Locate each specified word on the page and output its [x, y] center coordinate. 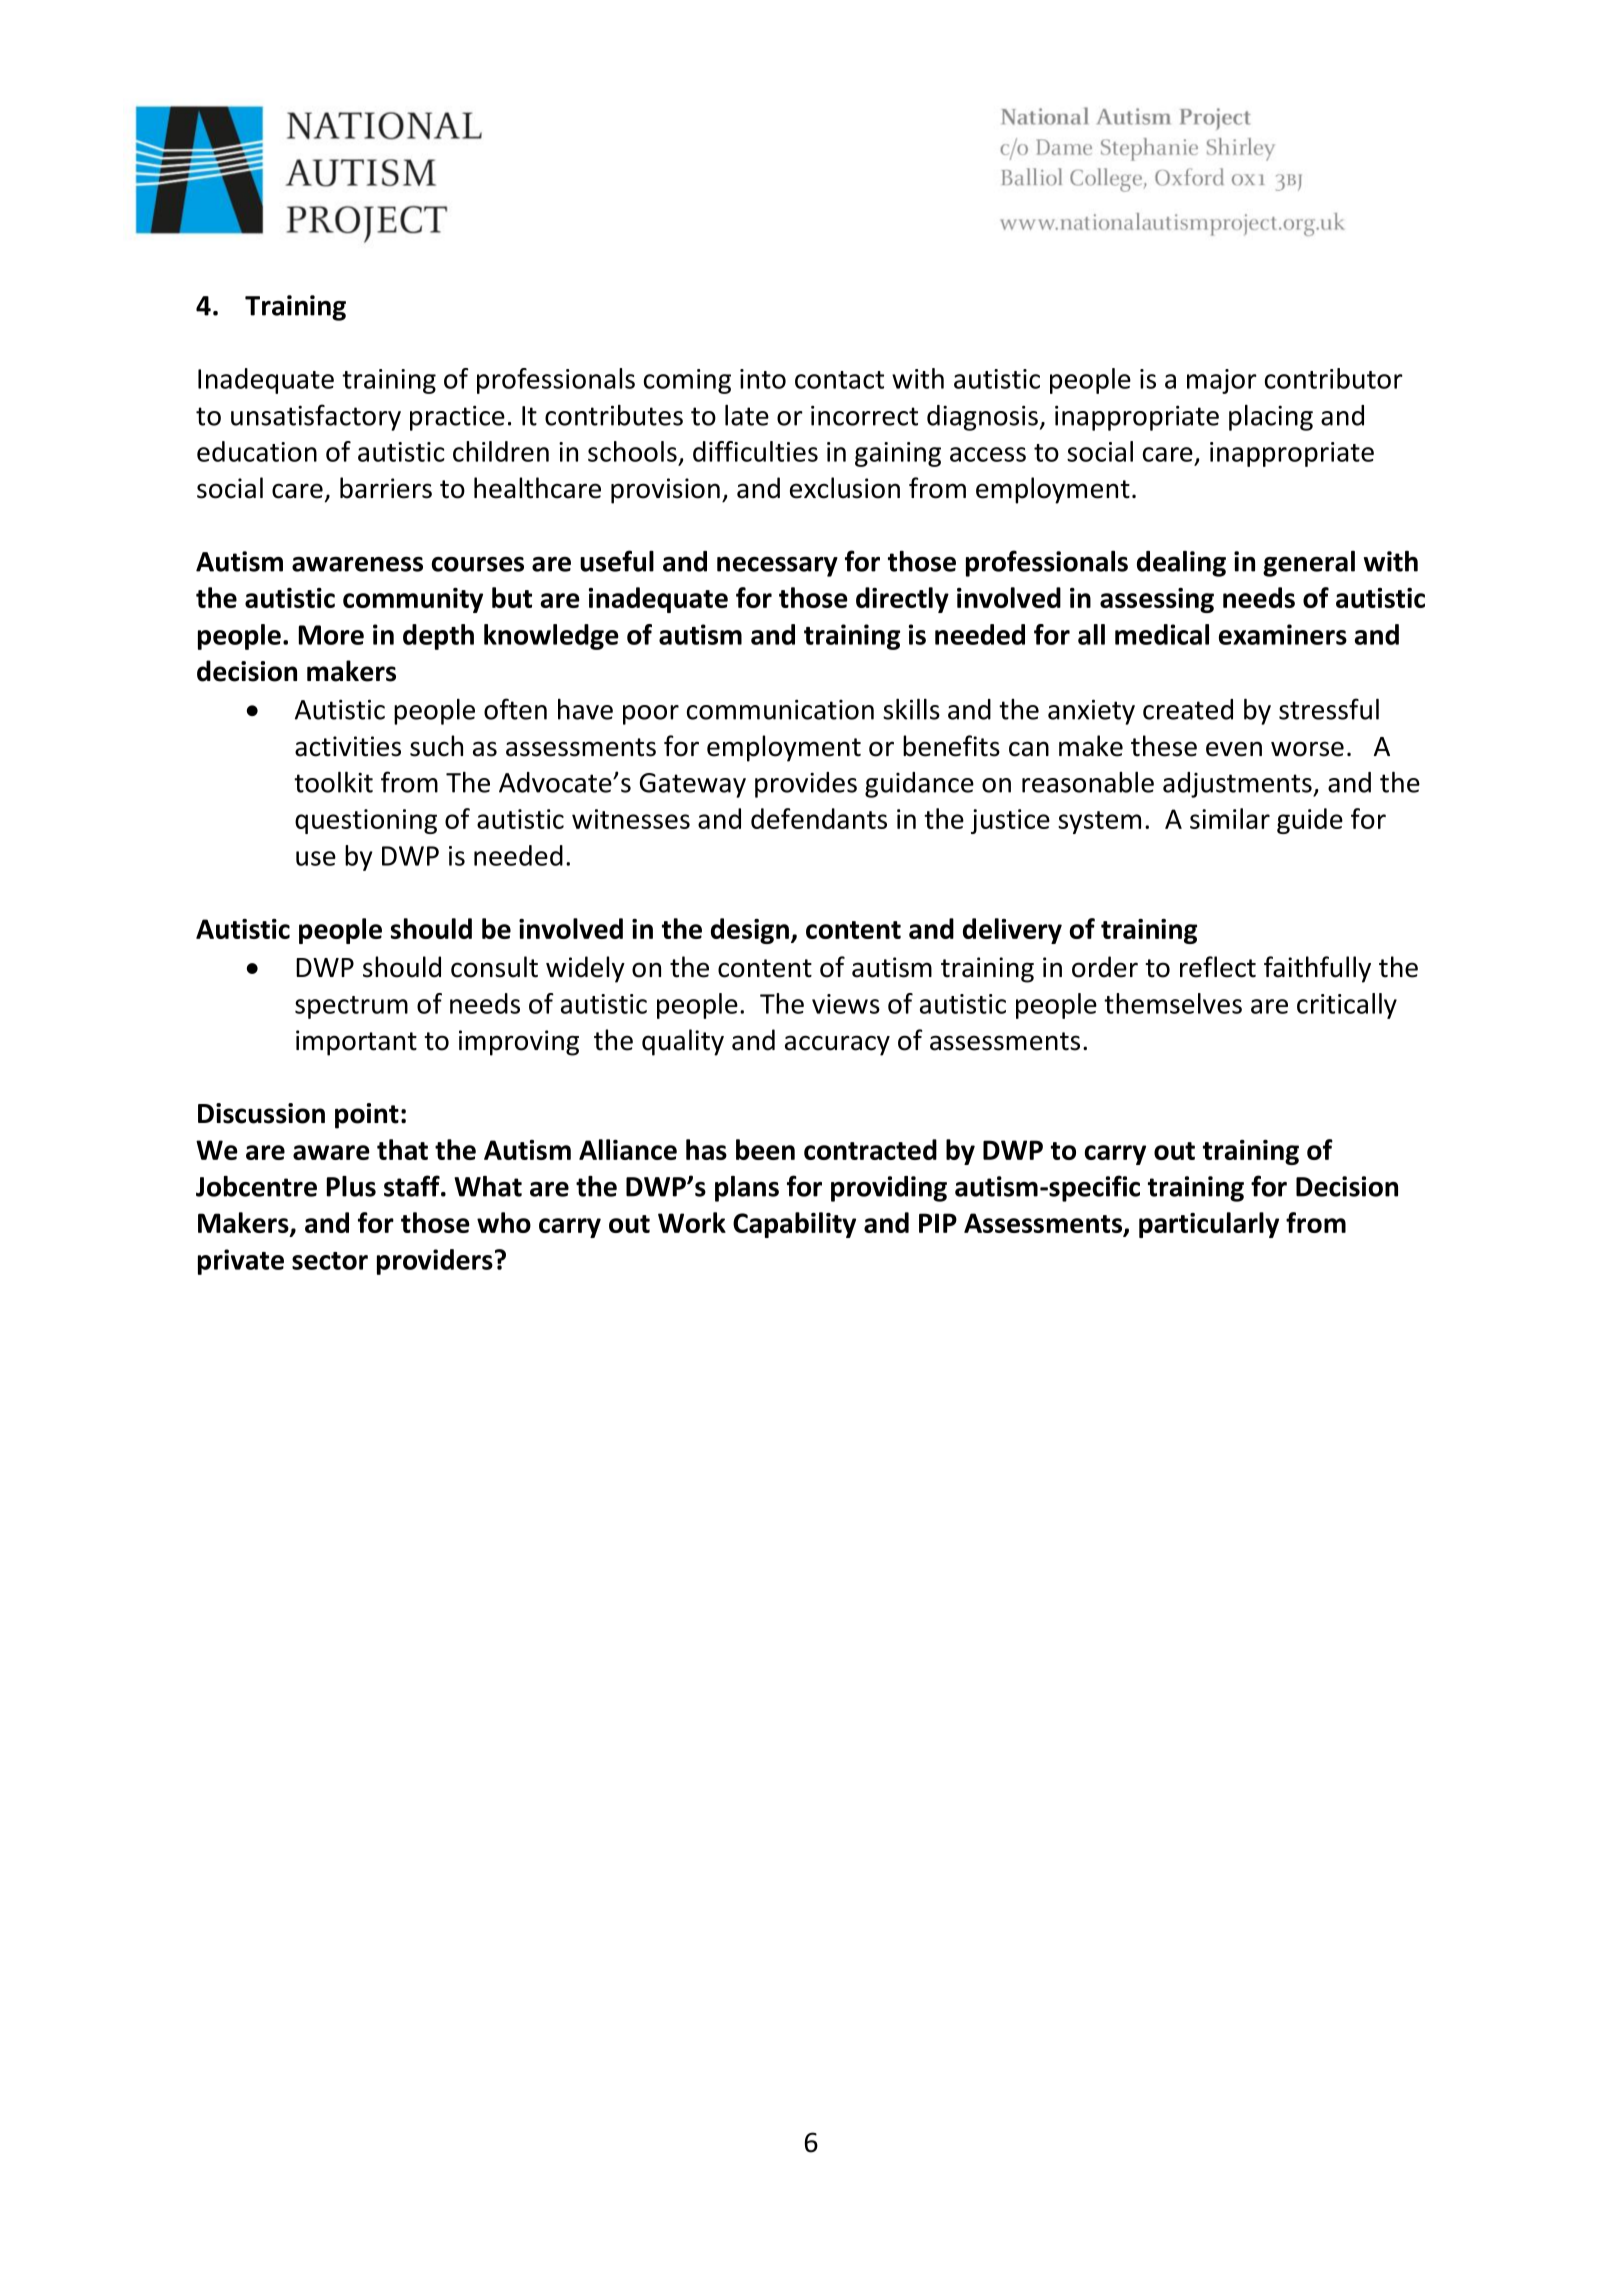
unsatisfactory [316, 417]
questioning [366, 821]
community [413, 600]
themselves [1173, 1003]
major [1222, 381]
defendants [819, 818]
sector [330, 1261]
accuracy [837, 1045]
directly [902, 600]
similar [1230, 818]
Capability [794, 1225]
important [356, 1043]
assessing [1157, 600]
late [747, 415]
